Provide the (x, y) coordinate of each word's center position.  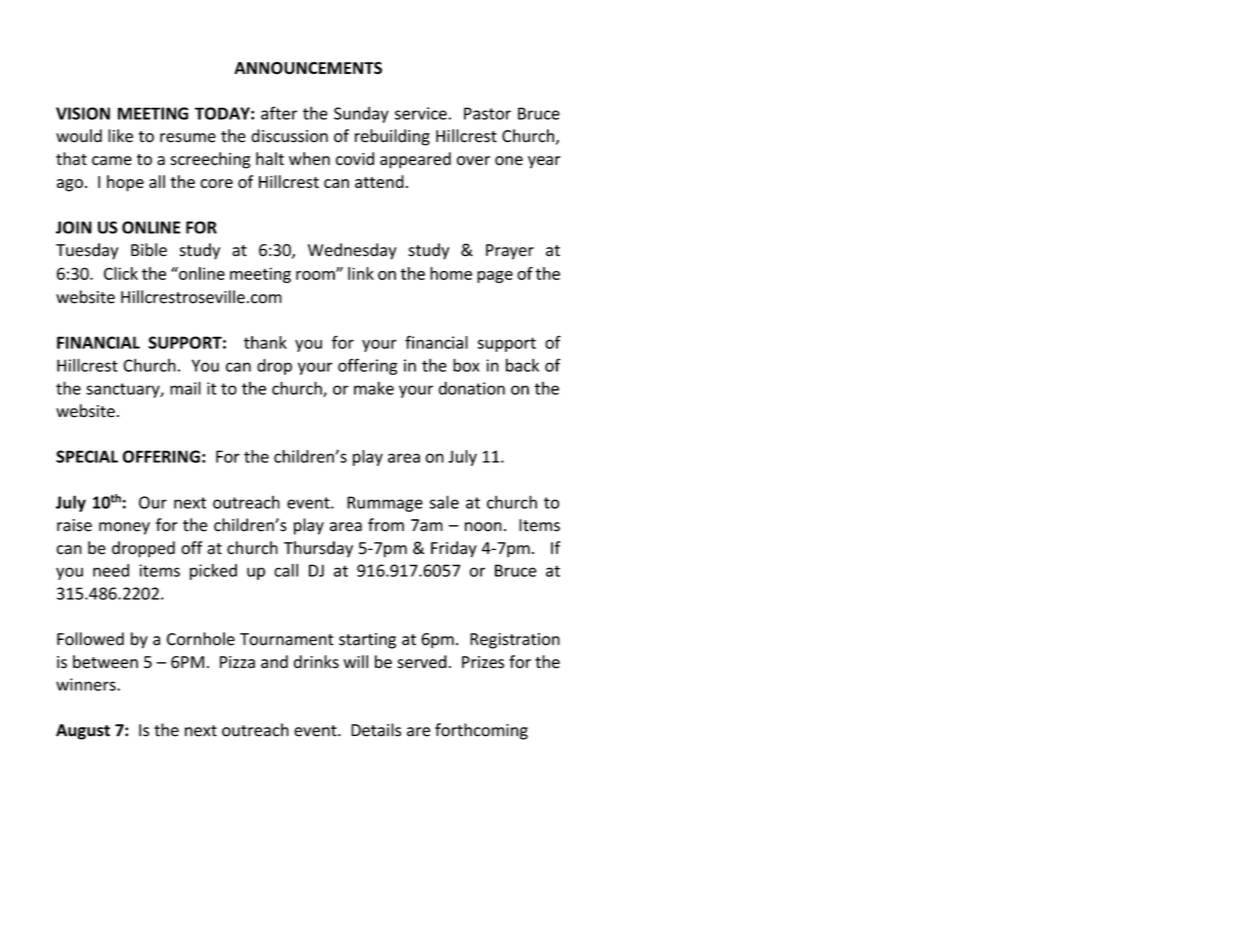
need (111, 570)
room (316, 275)
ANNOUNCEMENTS (308, 68)
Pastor (487, 113)
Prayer (510, 252)
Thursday (318, 549)
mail (185, 388)
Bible (149, 250)
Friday (454, 549)
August (83, 732)
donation (472, 388)
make (374, 388)
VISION (83, 113)
